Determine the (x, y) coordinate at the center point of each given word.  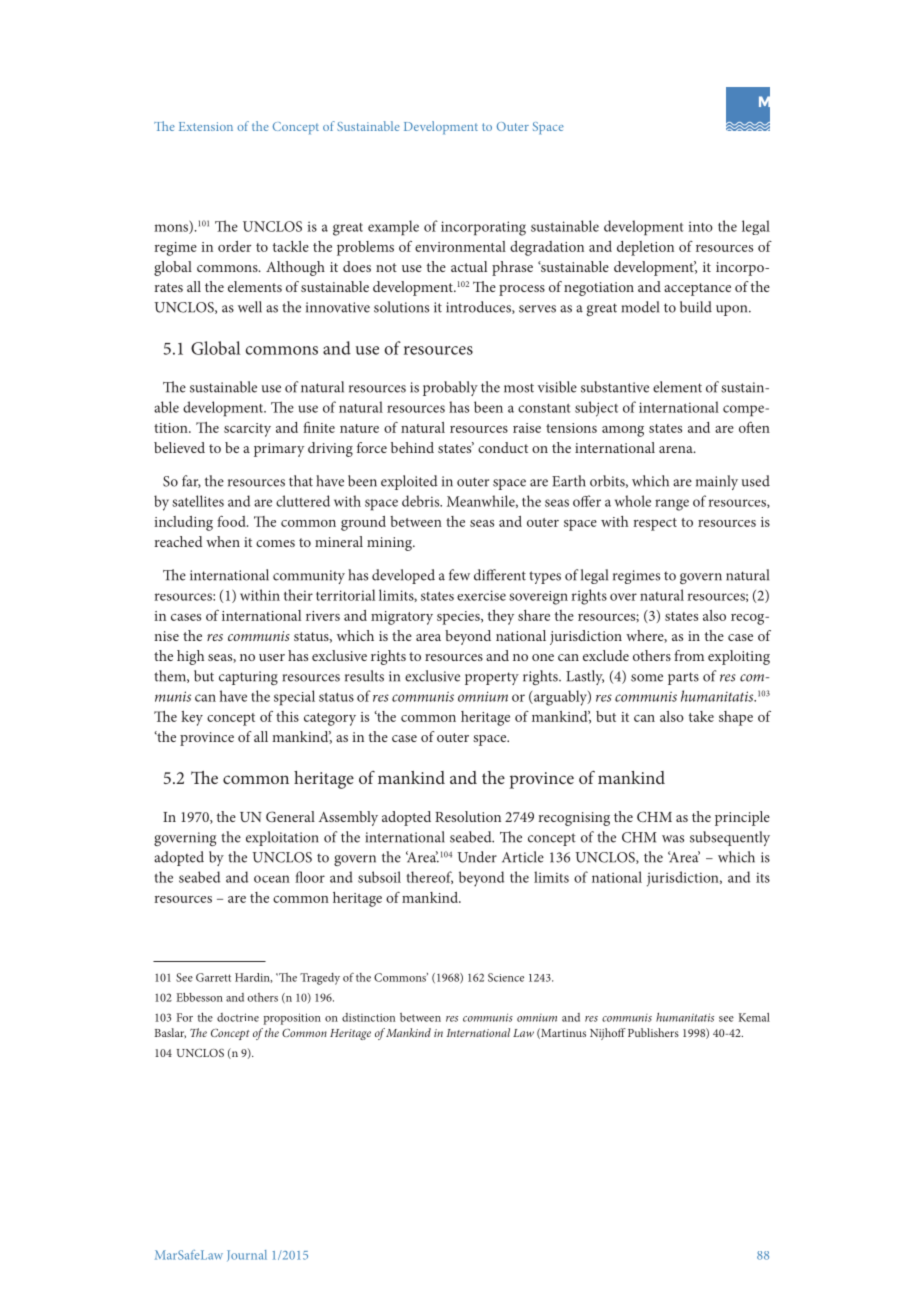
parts (683, 678)
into (700, 226)
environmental (460, 246)
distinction (368, 1017)
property (492, 678)
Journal (247, 1255)
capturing (248, 678)
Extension (206, 126)
